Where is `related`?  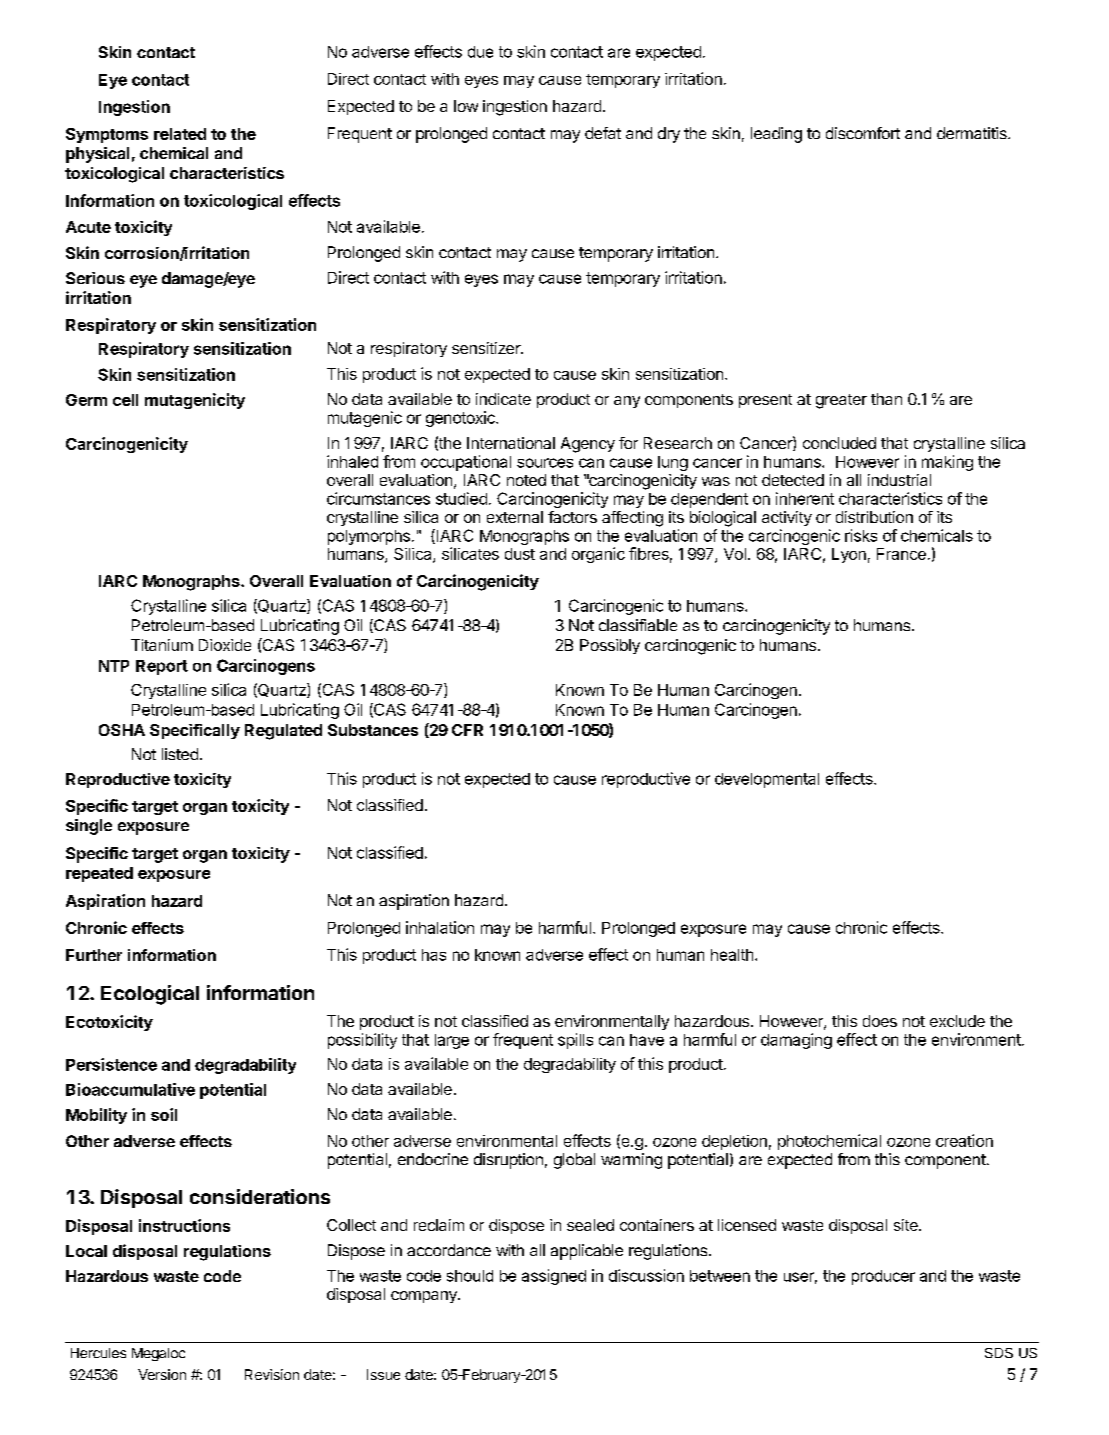 related is located at coordinates (180, 134).
